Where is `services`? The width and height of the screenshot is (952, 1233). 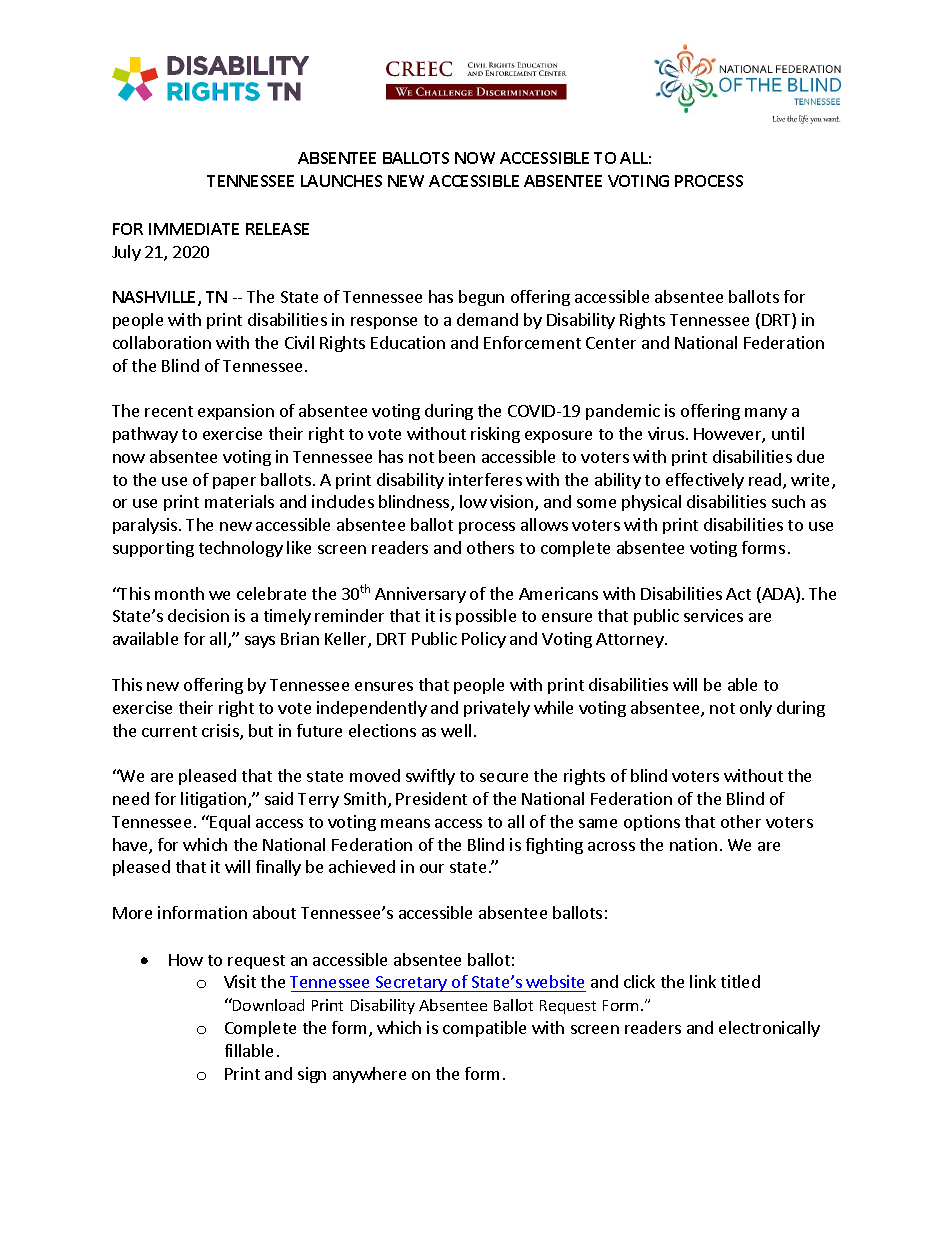 services is located at coordinates (713, 615).
